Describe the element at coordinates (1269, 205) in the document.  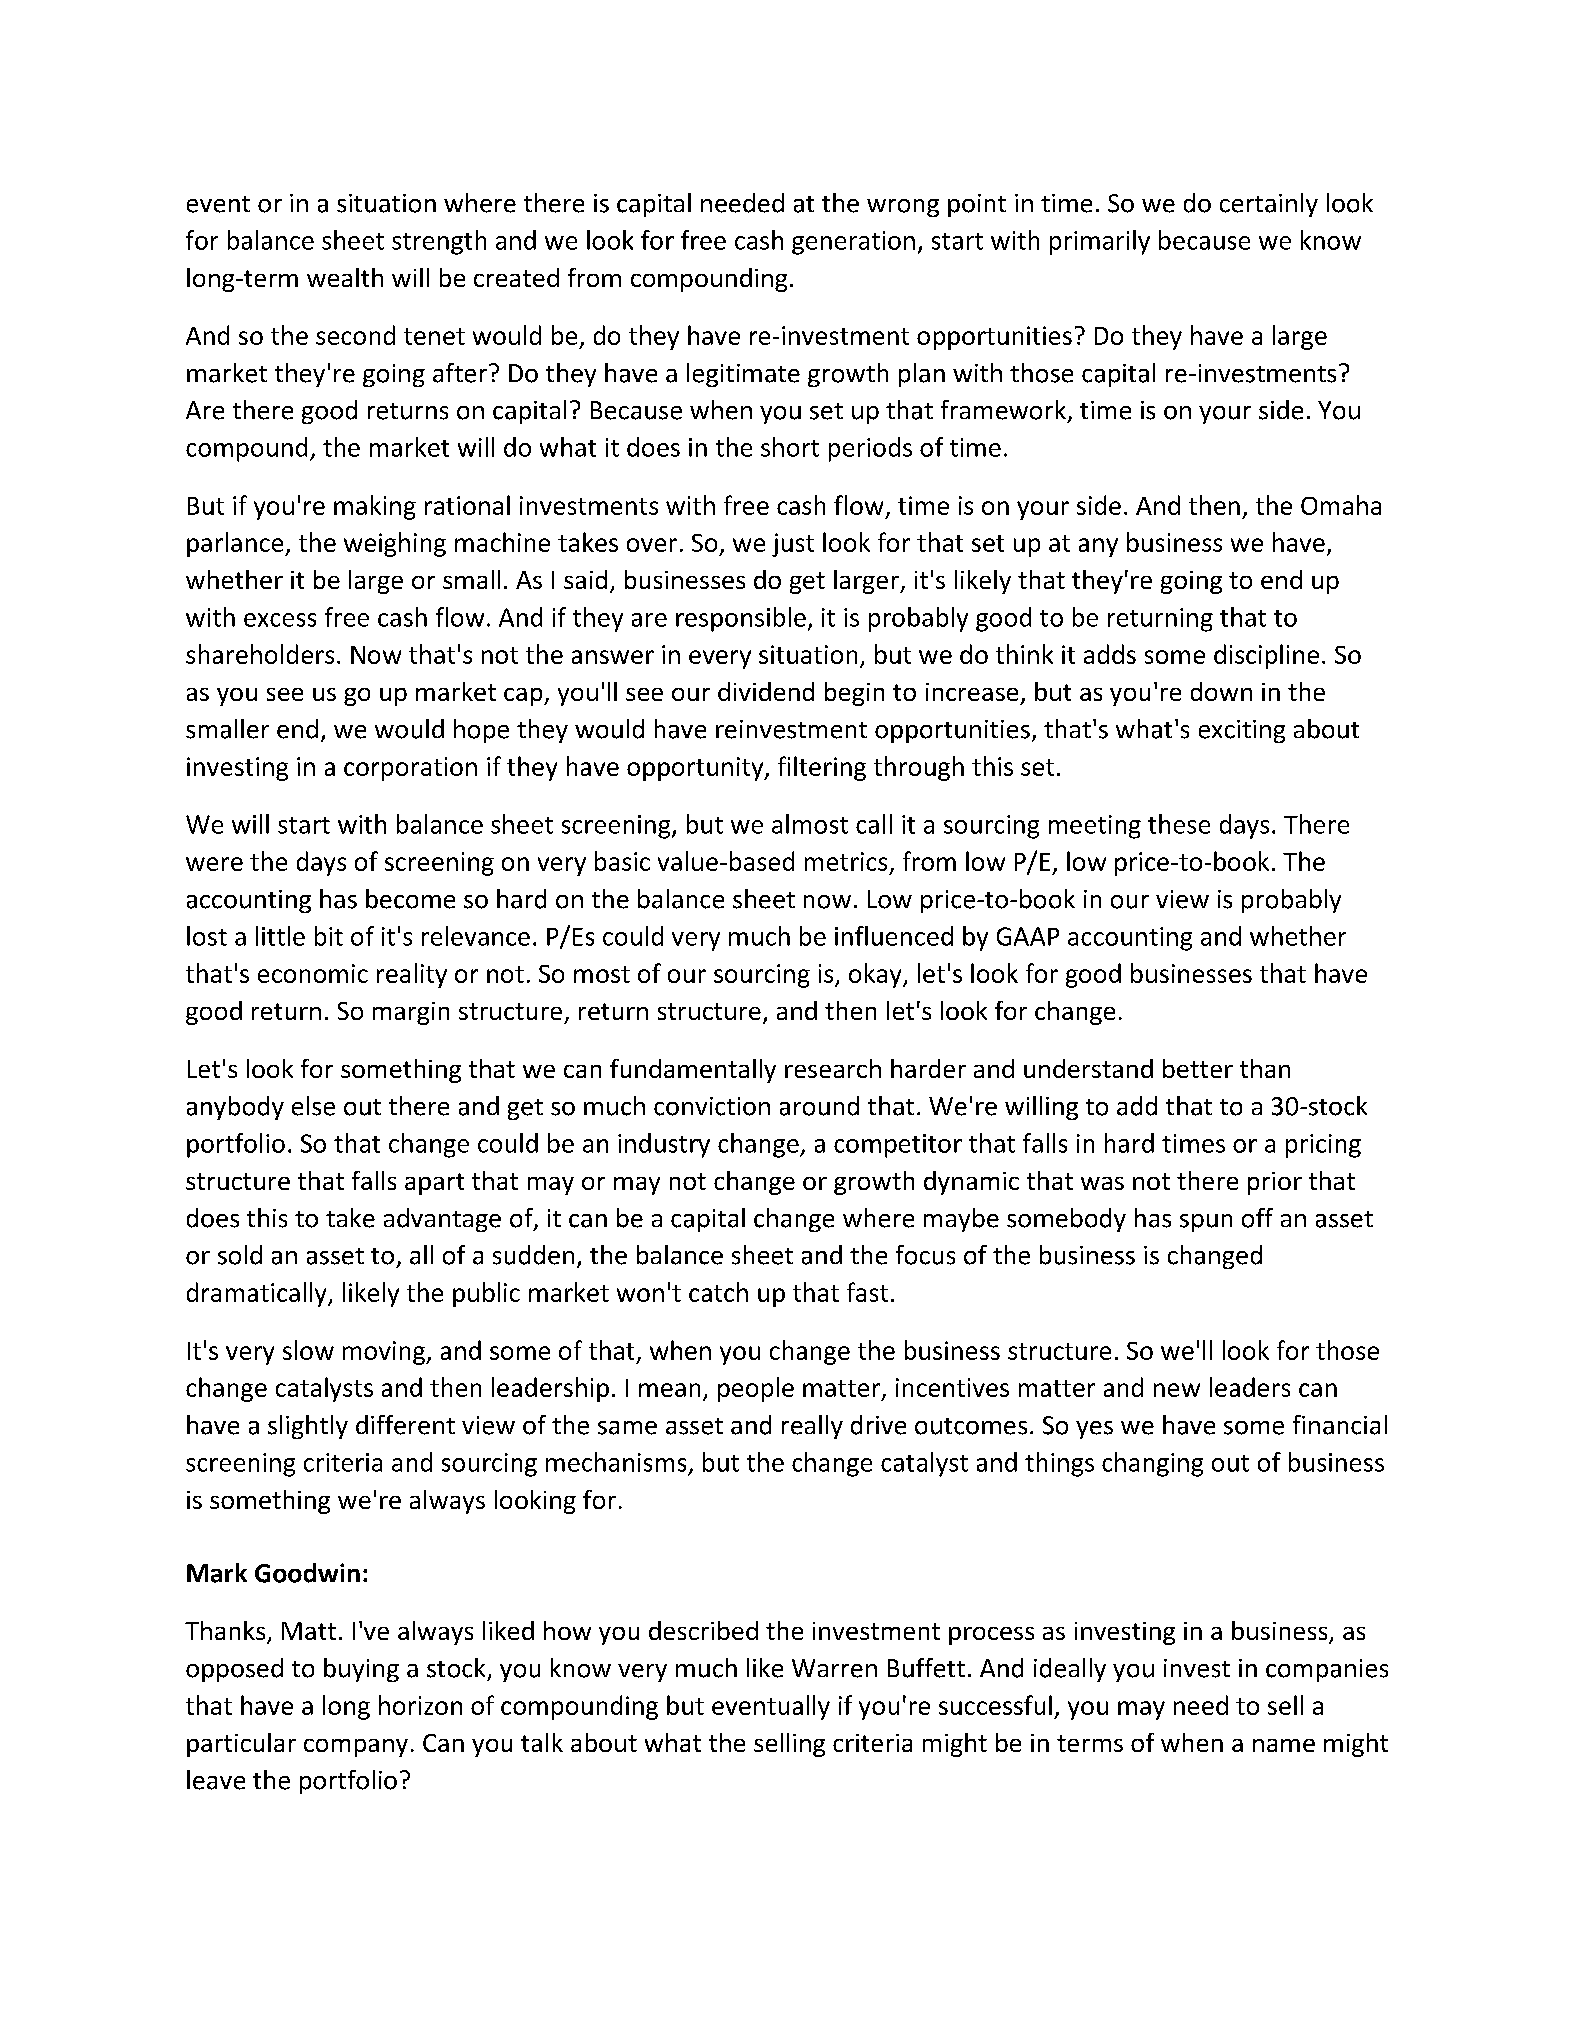
I see `certainly` at that location.
